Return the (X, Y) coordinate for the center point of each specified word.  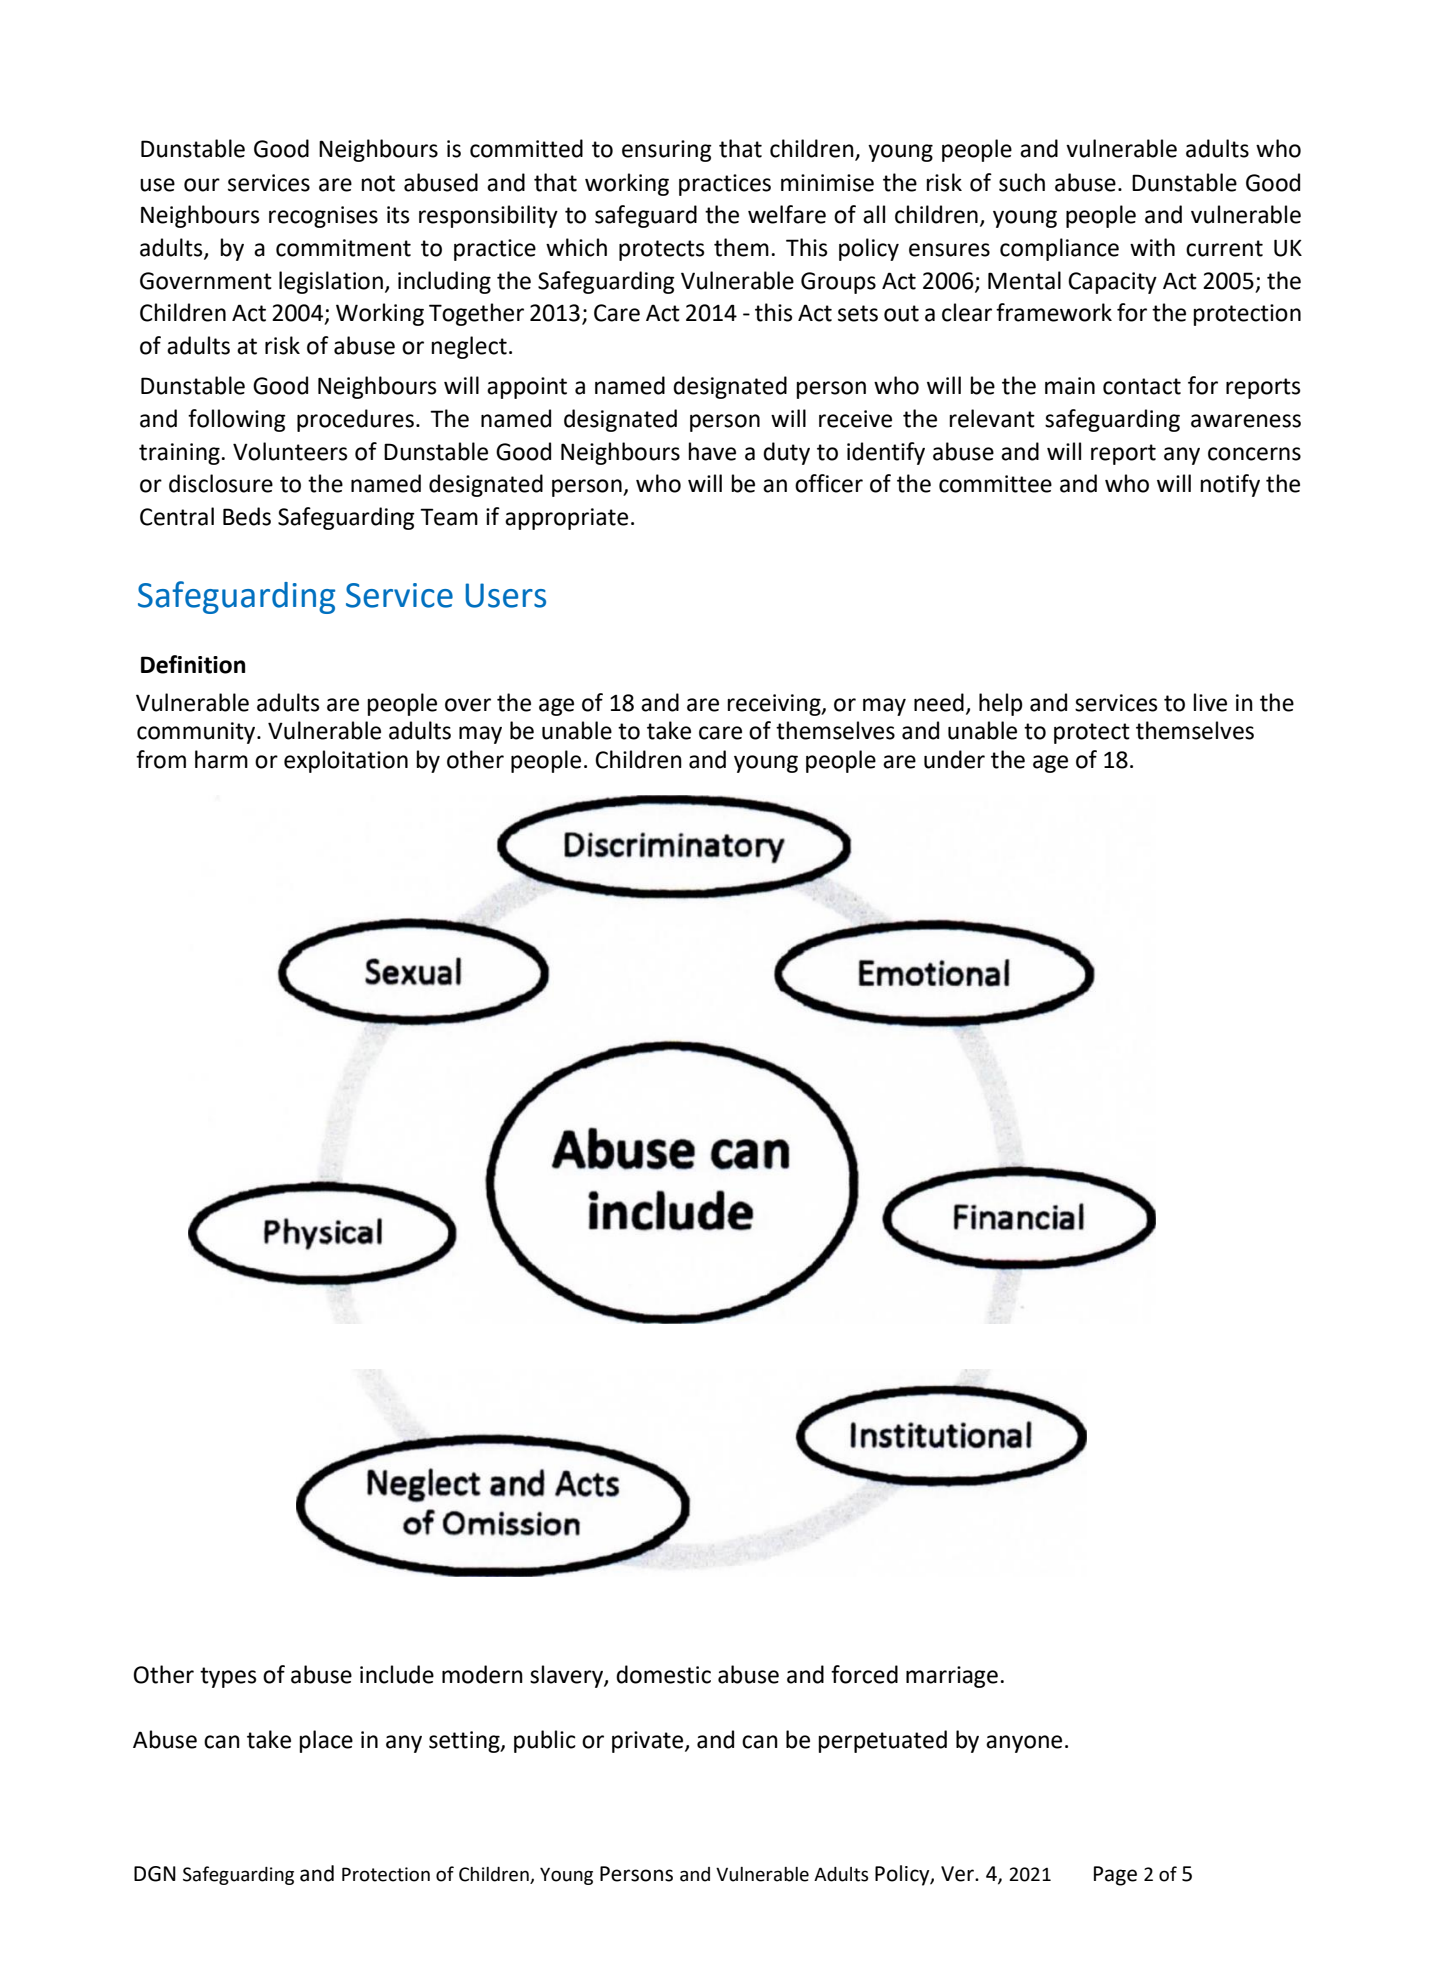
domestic (663, 1674)
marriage (952, 1677)
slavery (567, 1676)
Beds (247, 516)
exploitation (346, 761)
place (326, 1741)
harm (221, 759)
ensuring (667, 151)
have (712, 451)
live (1210, 702)
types (228, 1677)
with (1152, 247)
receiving (775, 705)
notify (1230, 485)
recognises (323, 217)
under (954, 759)
